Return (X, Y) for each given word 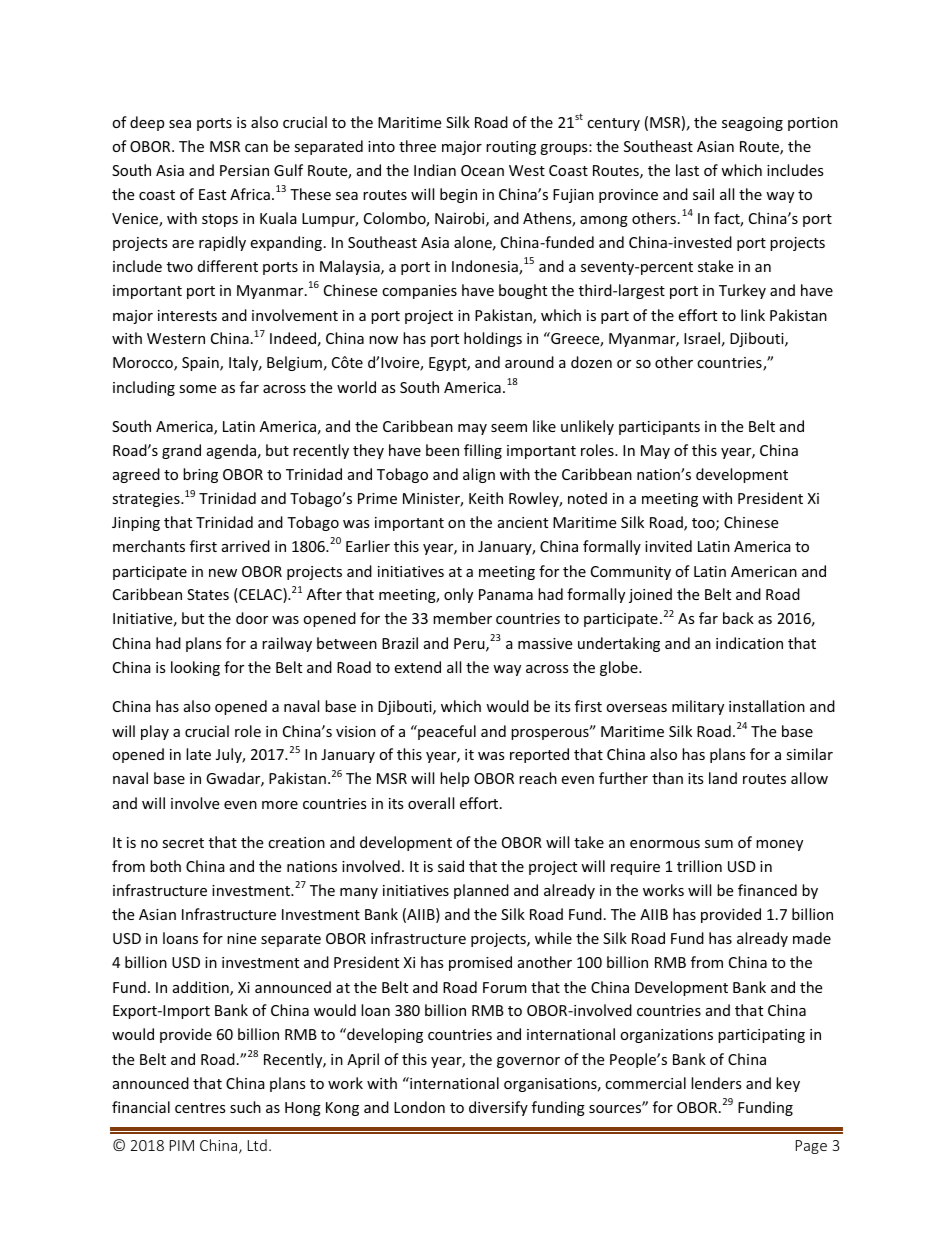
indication (749, 643)
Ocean (482, 170)
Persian (244, 170)
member (462, 618)
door (252, 618)
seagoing (752, 124)
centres (200, 1108)
